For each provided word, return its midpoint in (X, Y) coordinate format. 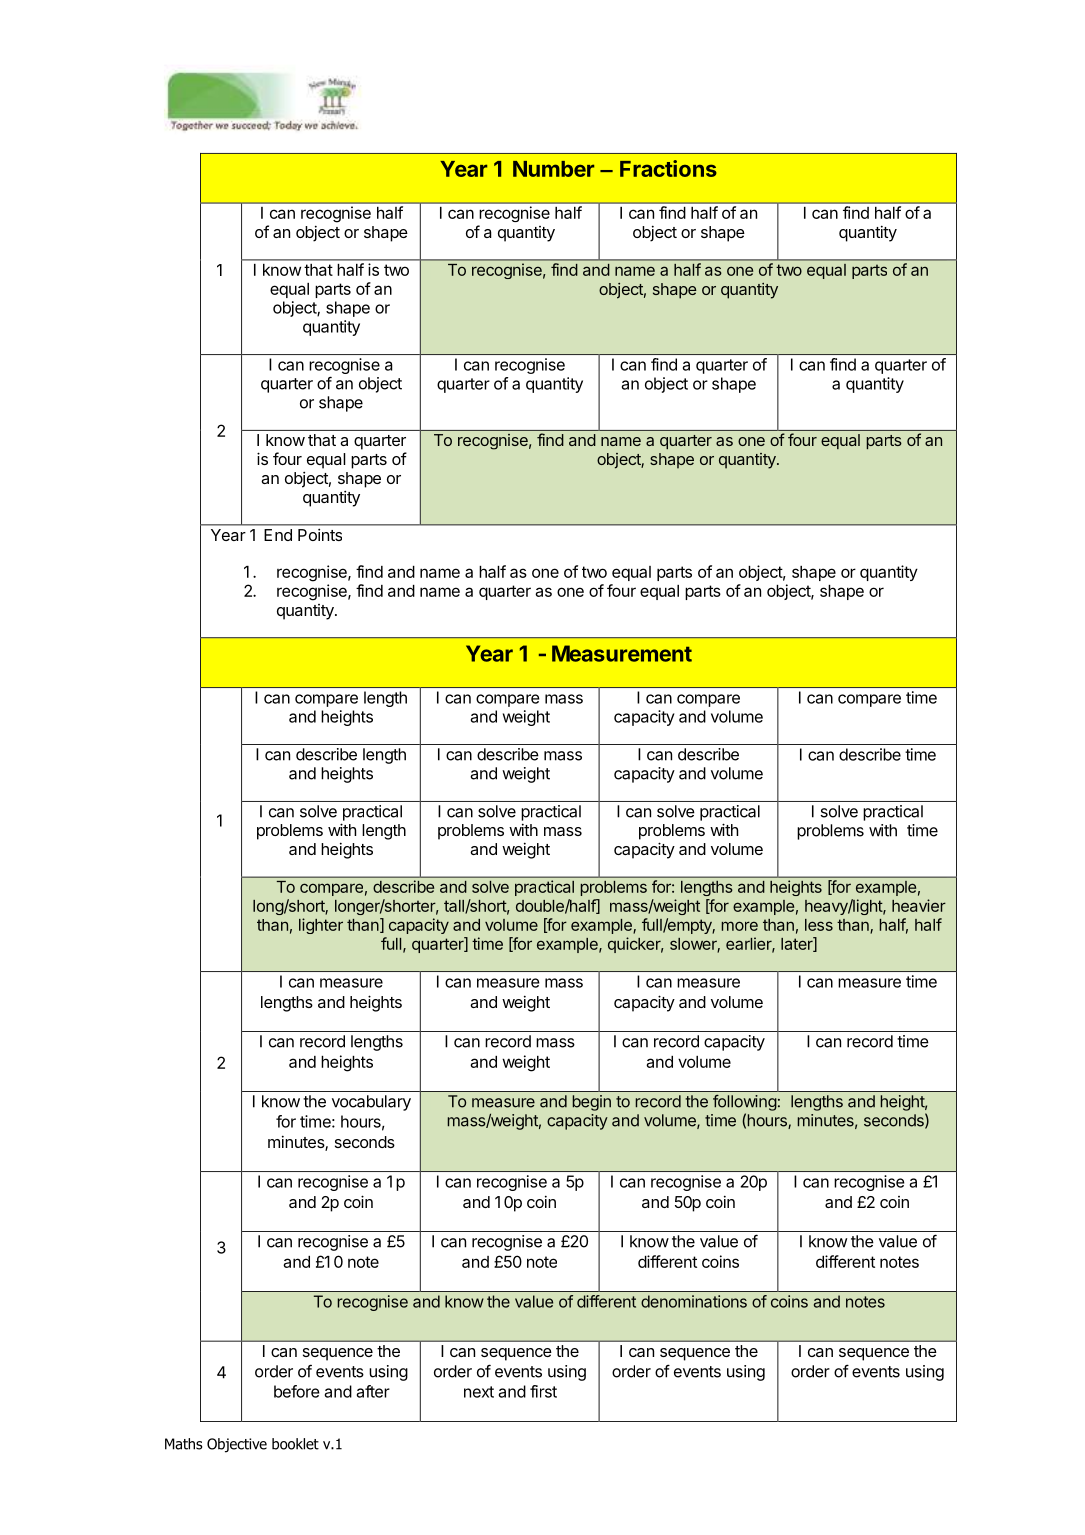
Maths (184, 1444)
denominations (694, 1301)
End (278, 535)
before (297, 1391)
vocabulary (371, 1103)
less (819, 925)
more (740, 926)
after (373, 1391)
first (543, 1391)
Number (553, 169)
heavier (919, 905)
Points (320, 534)
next (479, 1392)
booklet (295, 1444)
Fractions (668, 168)
